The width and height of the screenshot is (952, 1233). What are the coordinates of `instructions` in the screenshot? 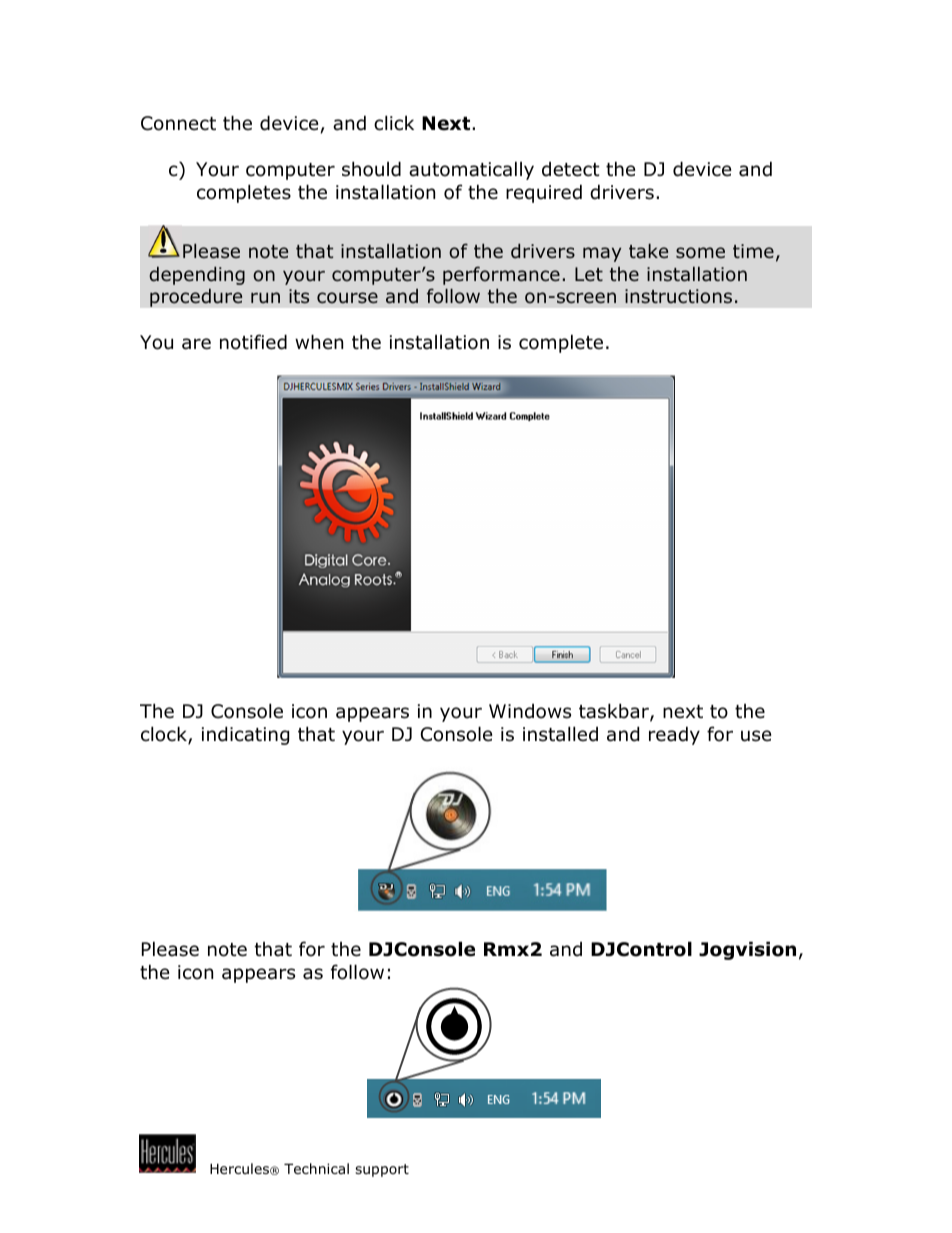 It's located at (678, 296).
